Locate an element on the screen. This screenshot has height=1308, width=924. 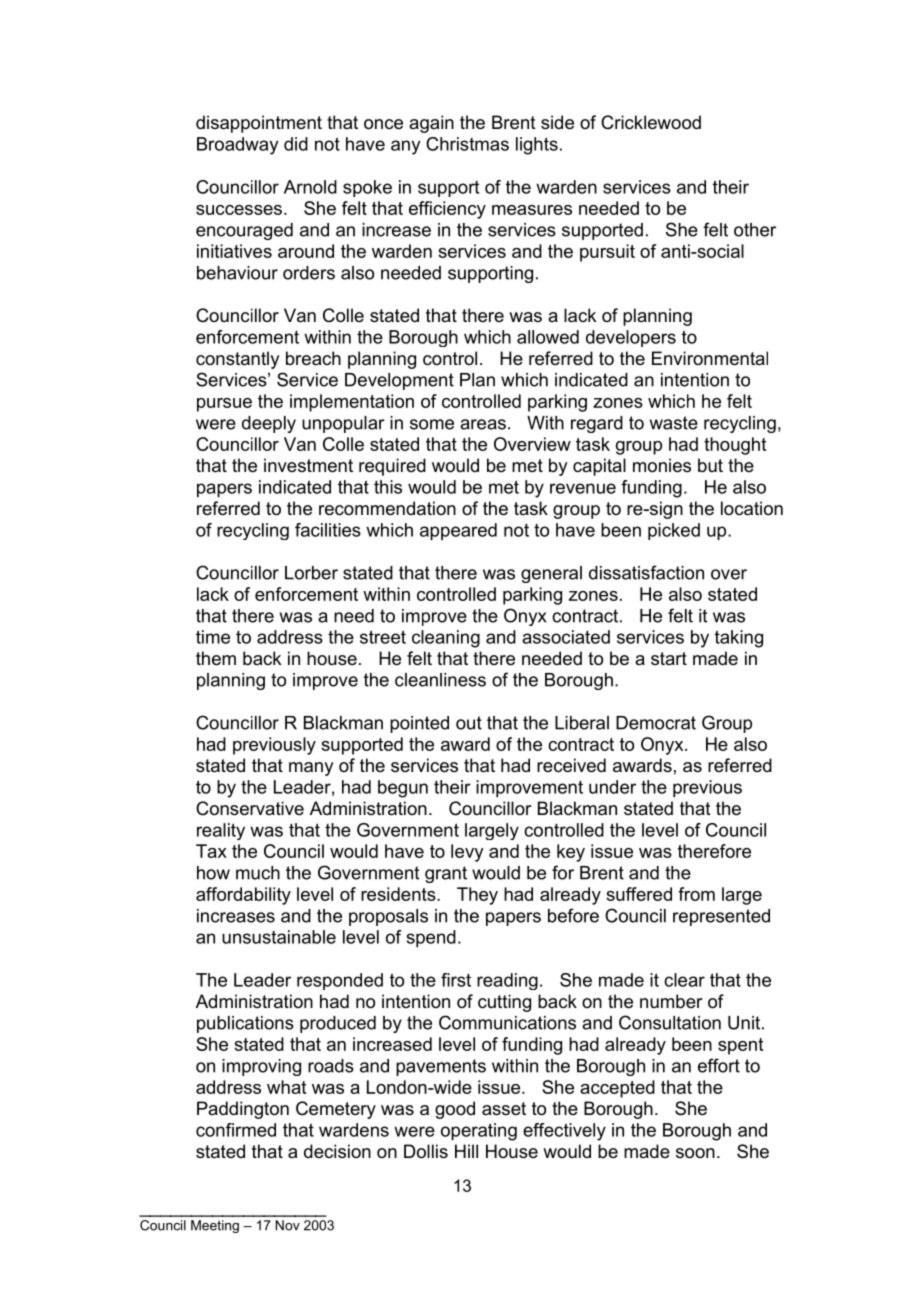
Hill is located at coordinates (466, 1151).
